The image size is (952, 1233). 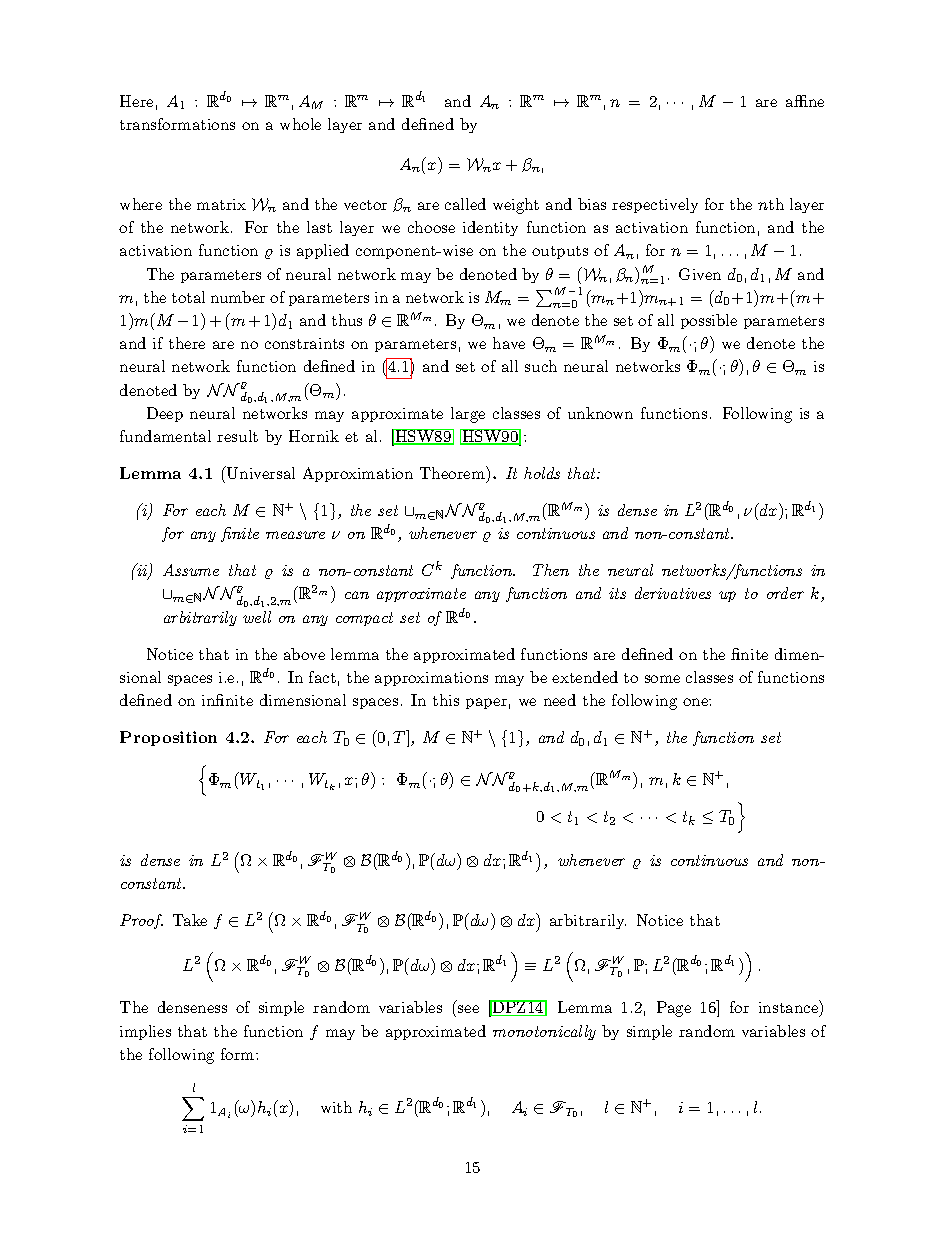 What do you see at coordinates (257, 617) in the page?
I see `well` at bounding box center [257, 617].
